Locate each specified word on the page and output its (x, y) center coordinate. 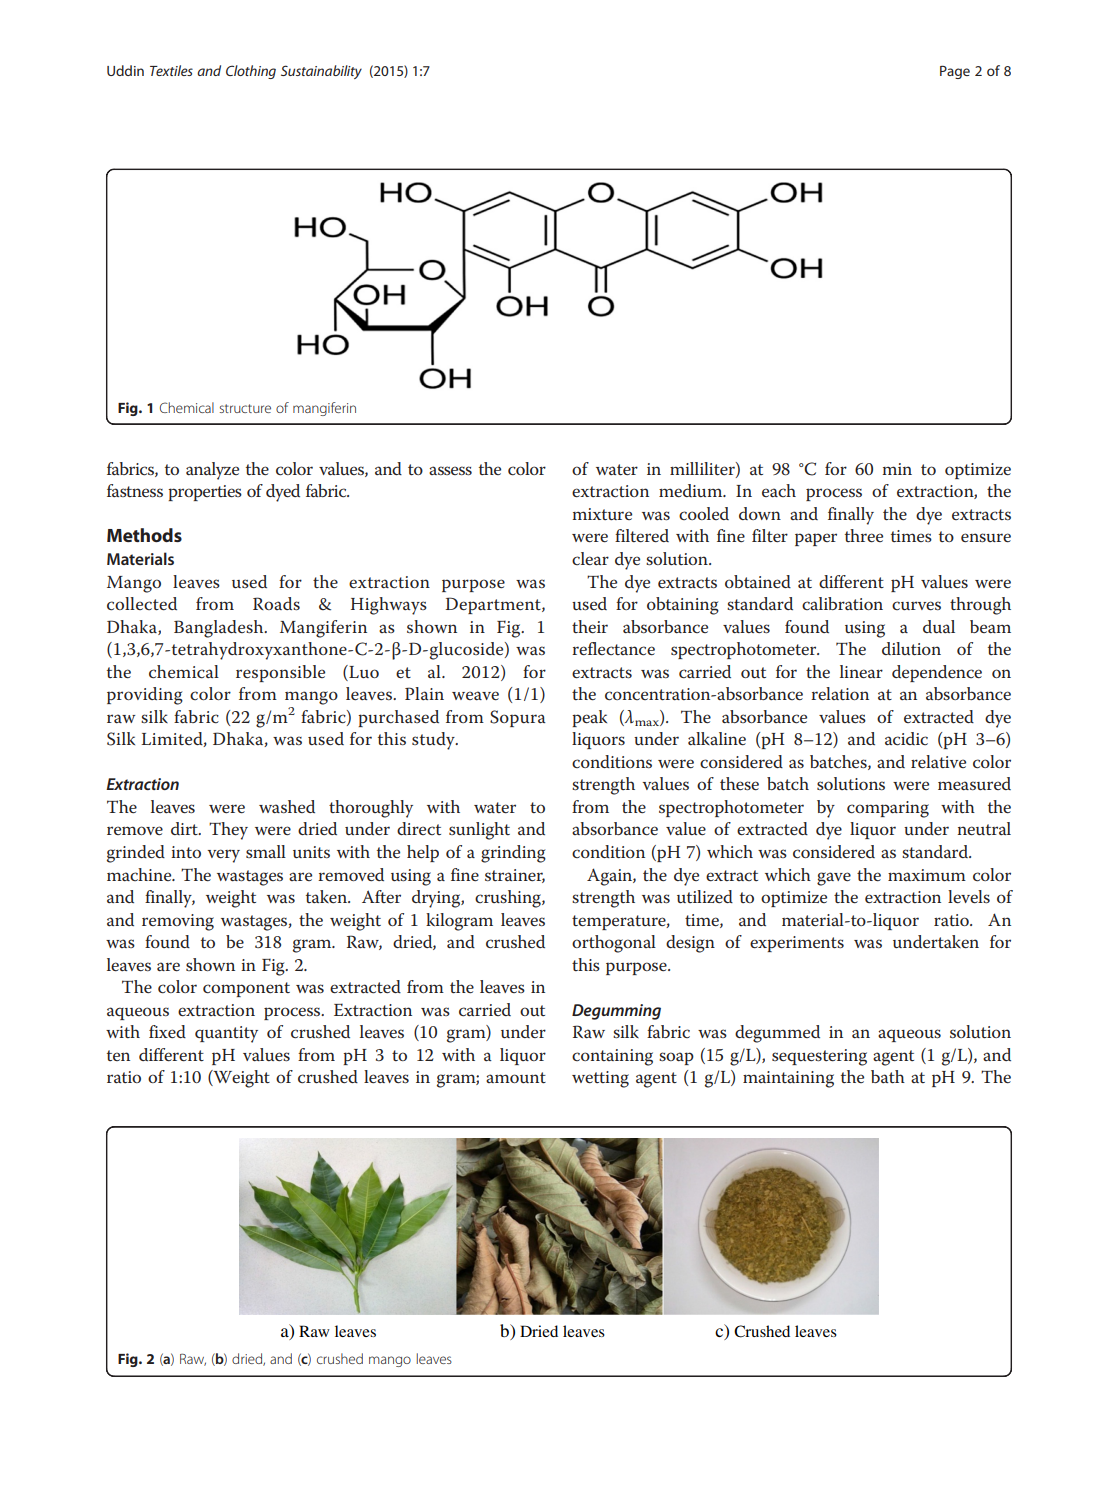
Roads (276, 603)
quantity (226, 1034)
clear (590, 558)
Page (955, 72)
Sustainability (321, 72)
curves (916, 605)
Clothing (251, 72)
